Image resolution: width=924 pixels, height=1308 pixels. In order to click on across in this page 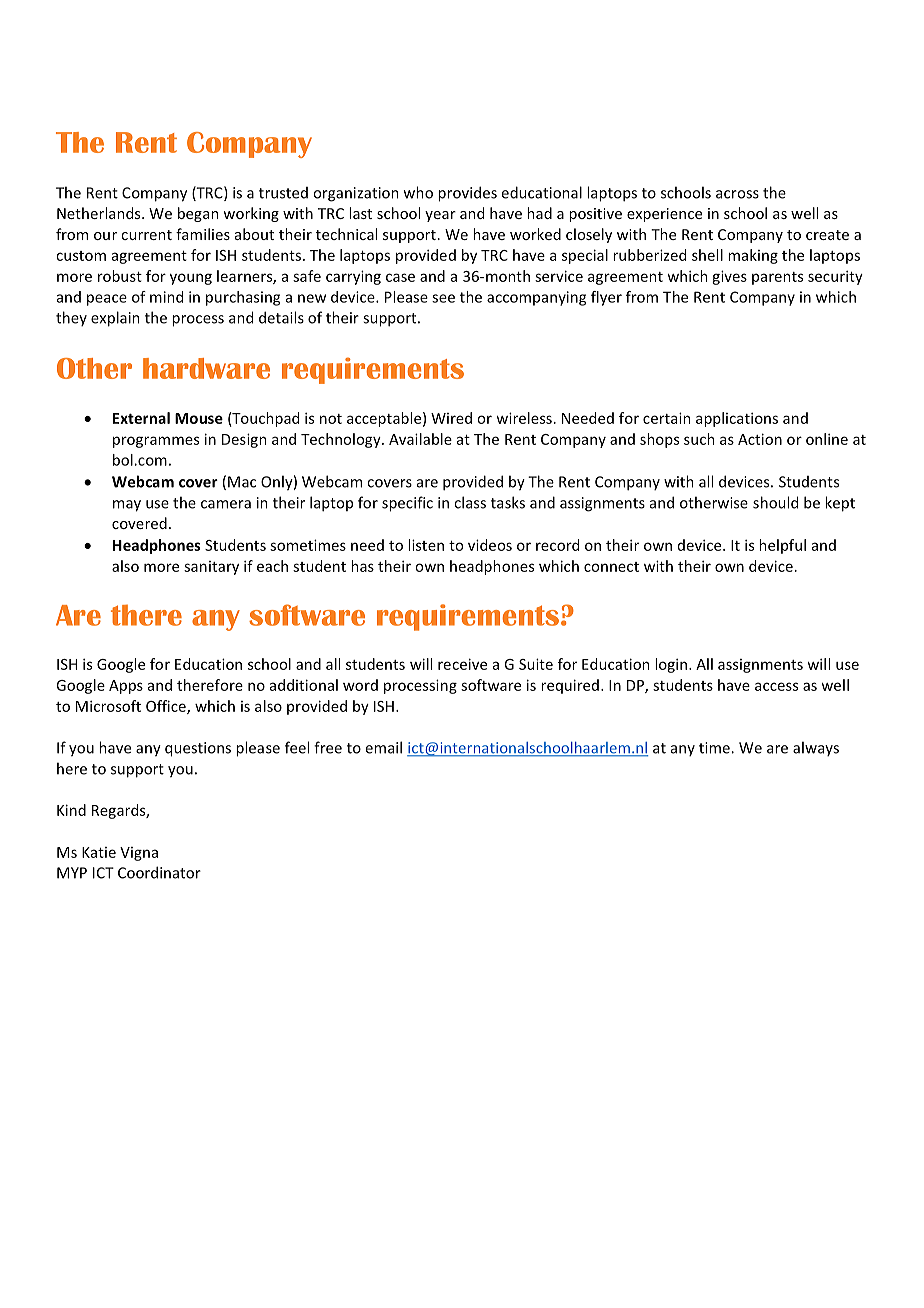, I will do `click(737, 194)`.
